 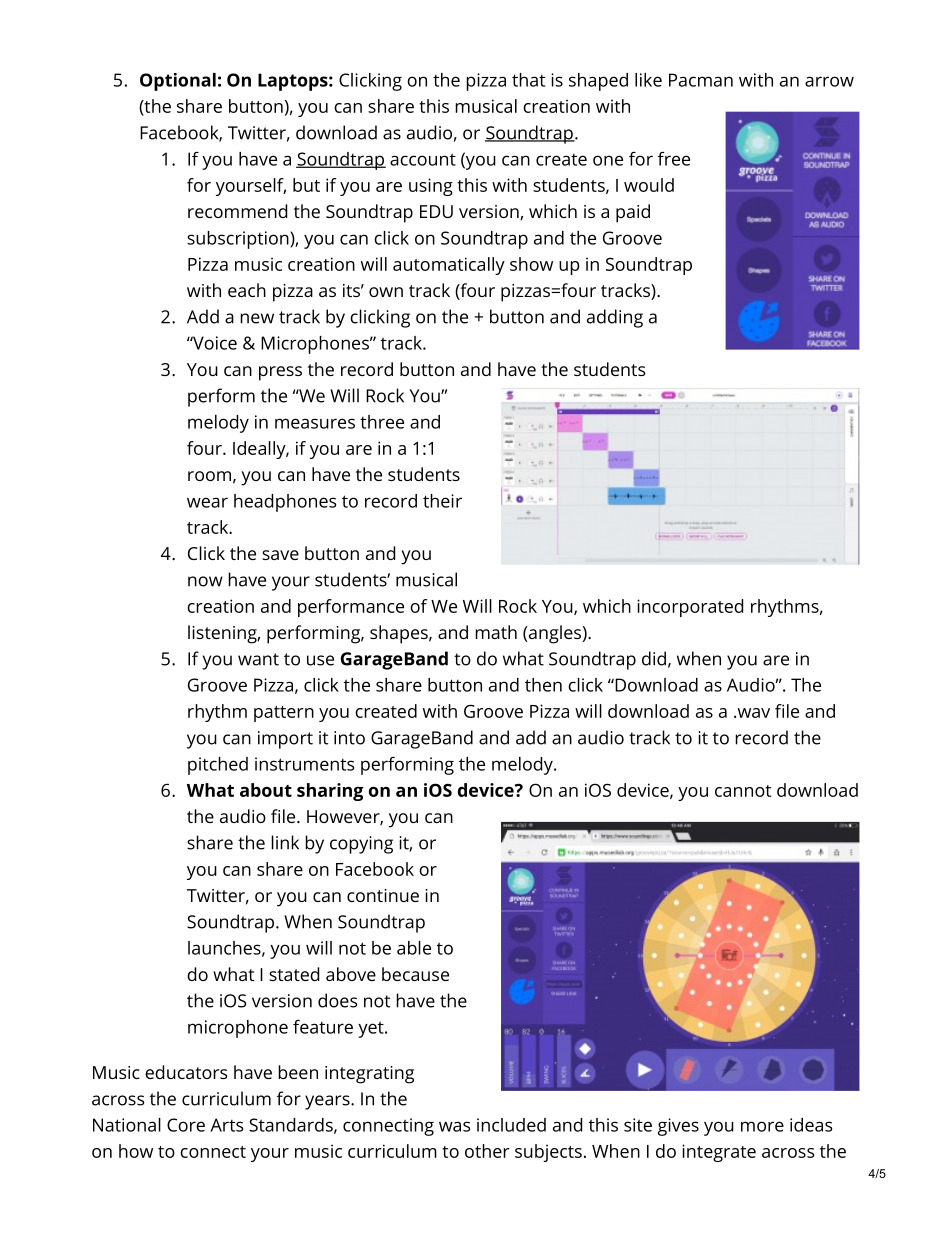 I want to click on more, so click(x=762, y=1126).
